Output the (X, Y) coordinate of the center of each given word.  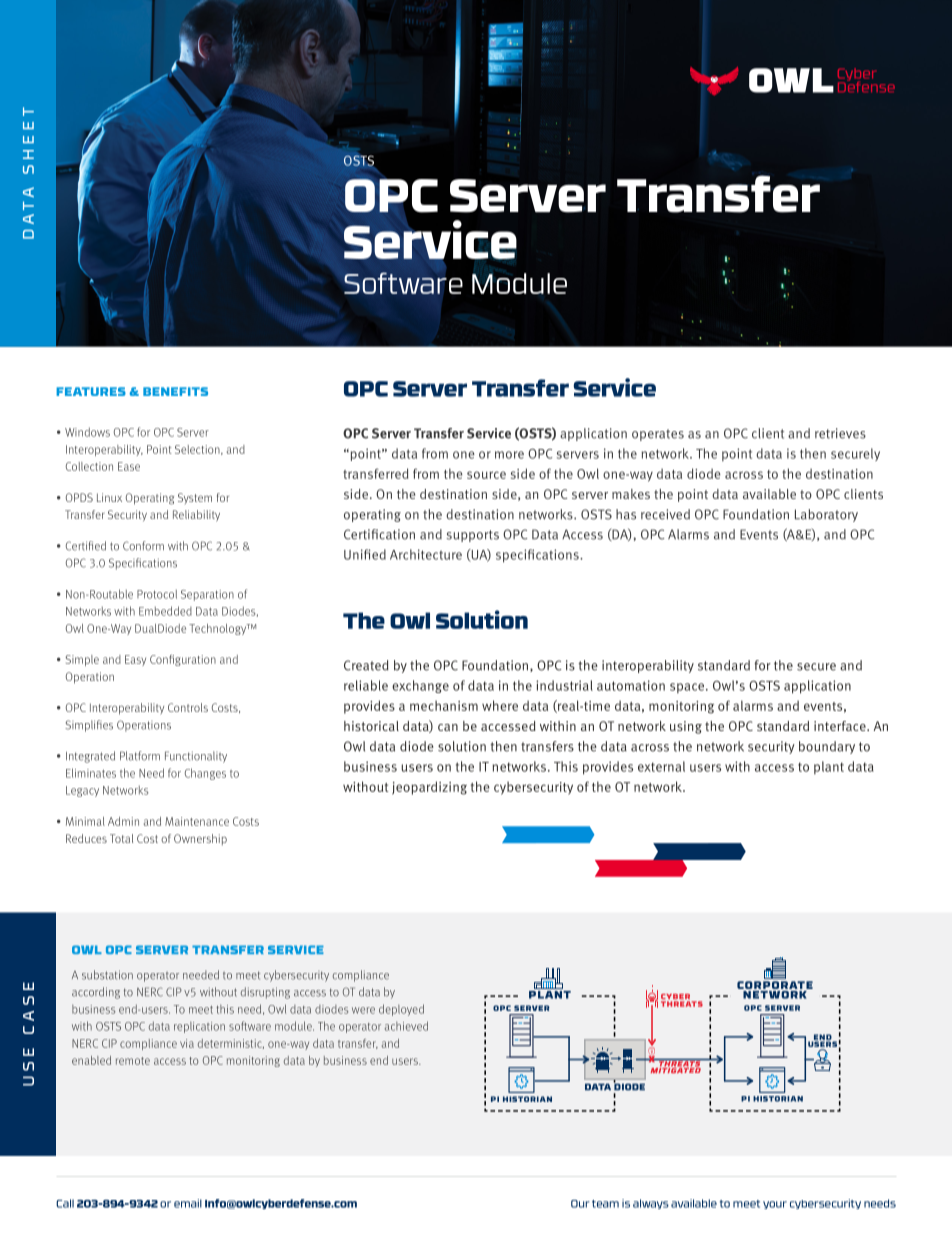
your (775, 1205)
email (188, 1203)
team (605, 1204)
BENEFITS (175, 391)
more (509, 455)
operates (658, 435)
